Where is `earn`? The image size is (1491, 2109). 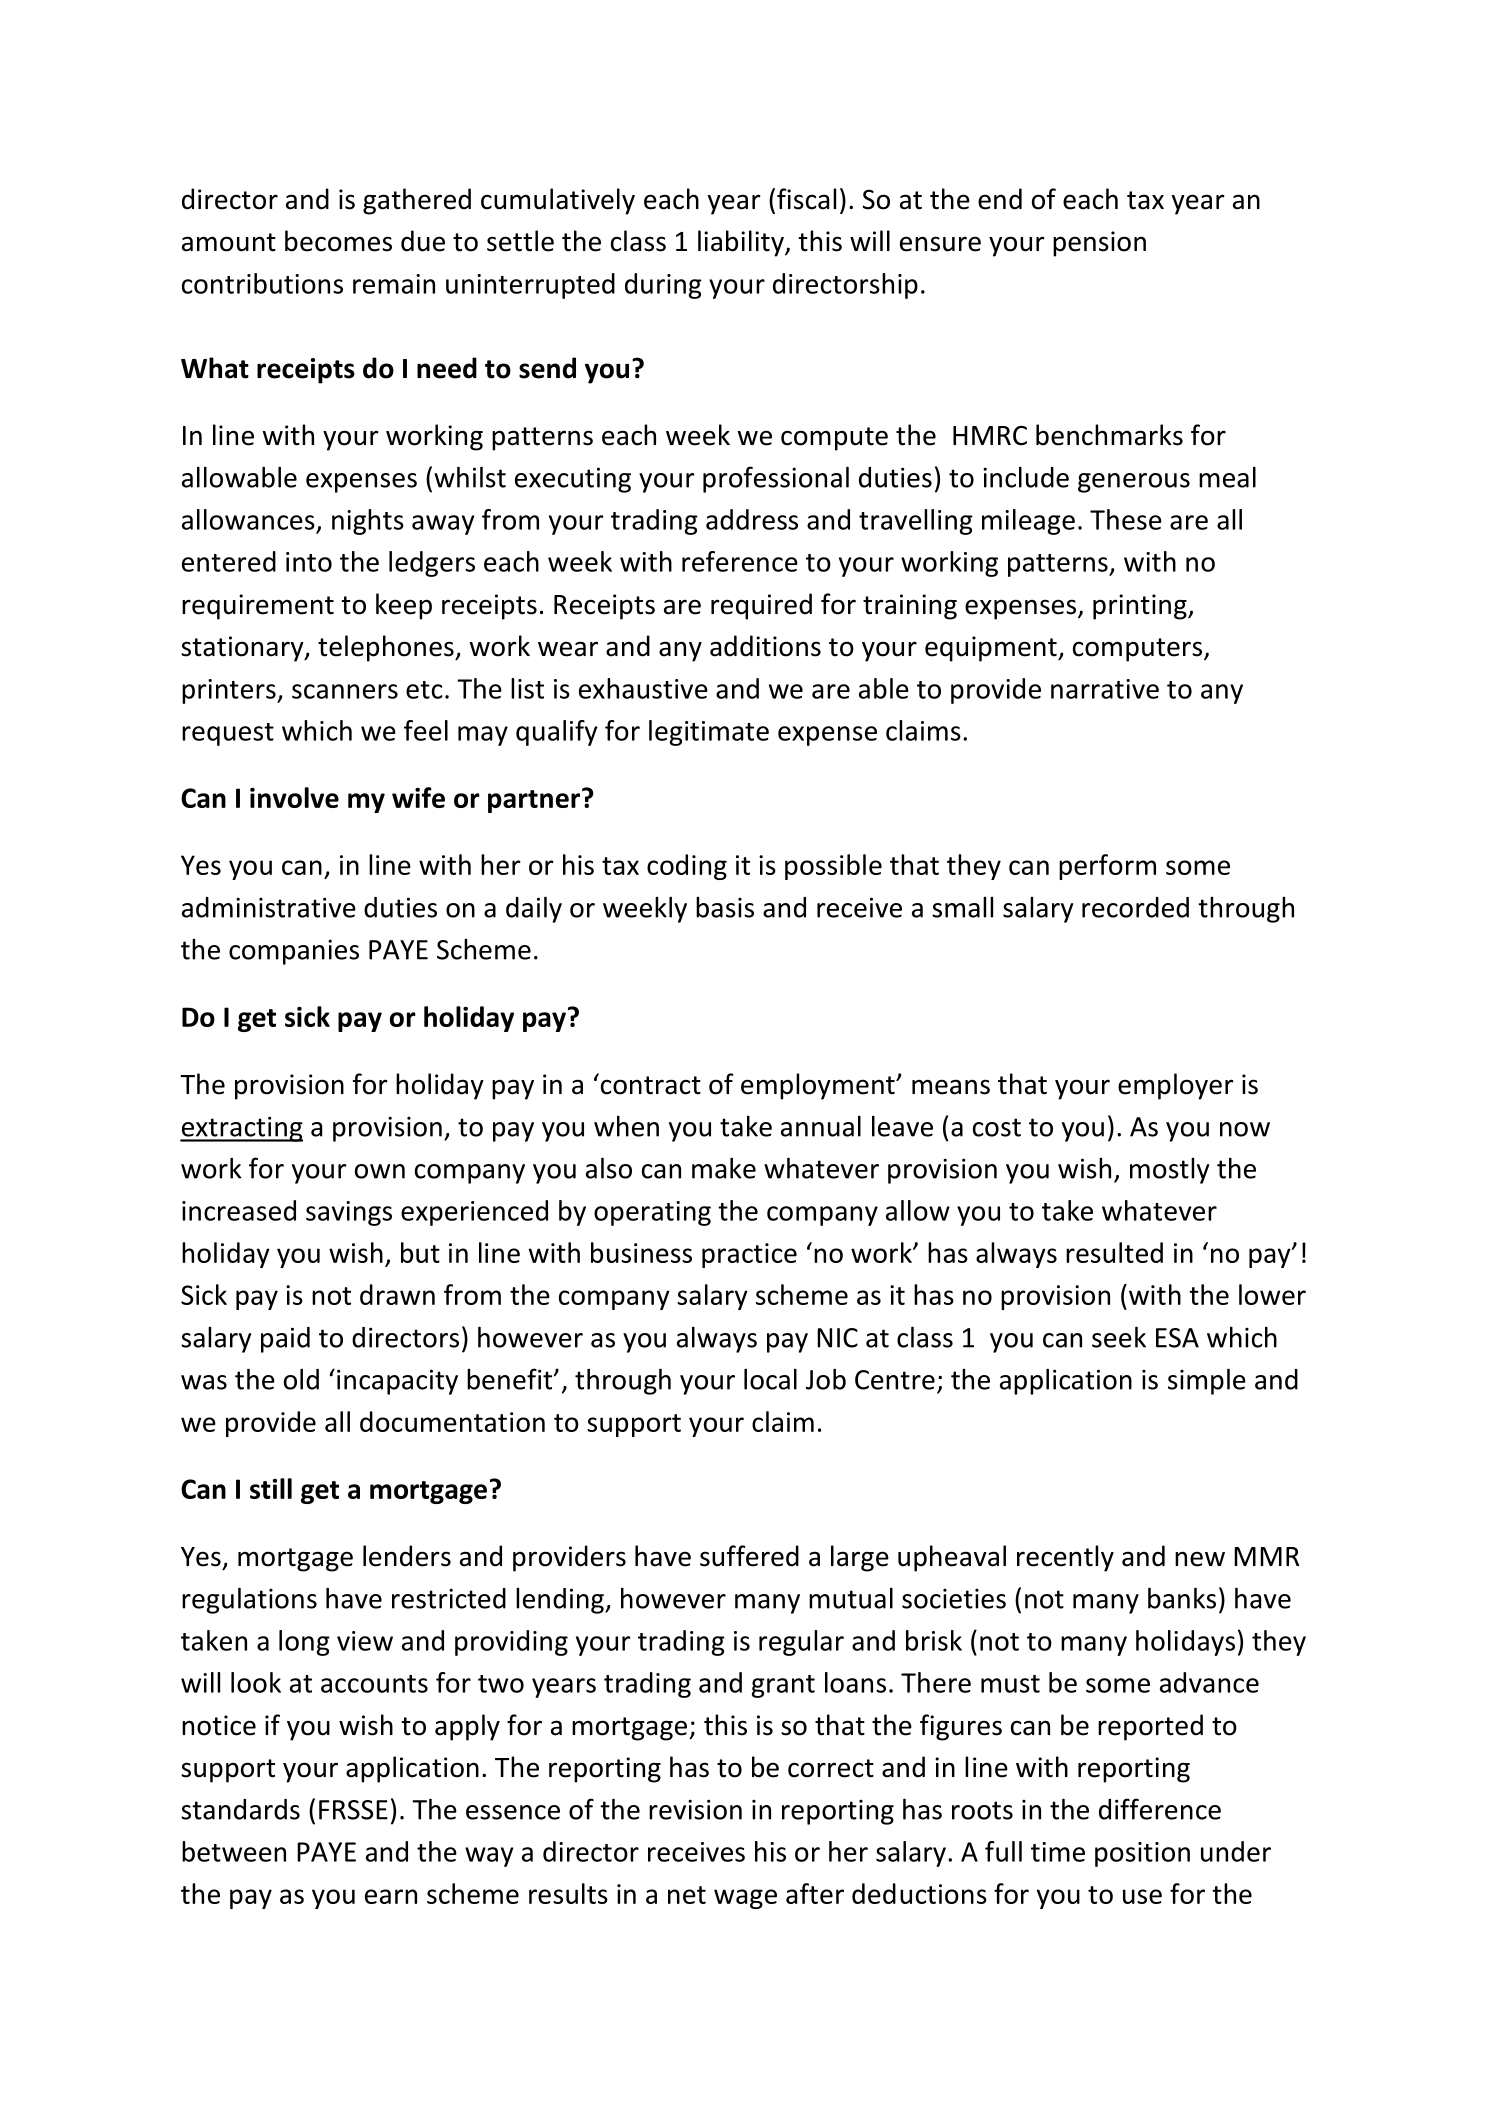
earn is located at coordinates (391, 1896).
